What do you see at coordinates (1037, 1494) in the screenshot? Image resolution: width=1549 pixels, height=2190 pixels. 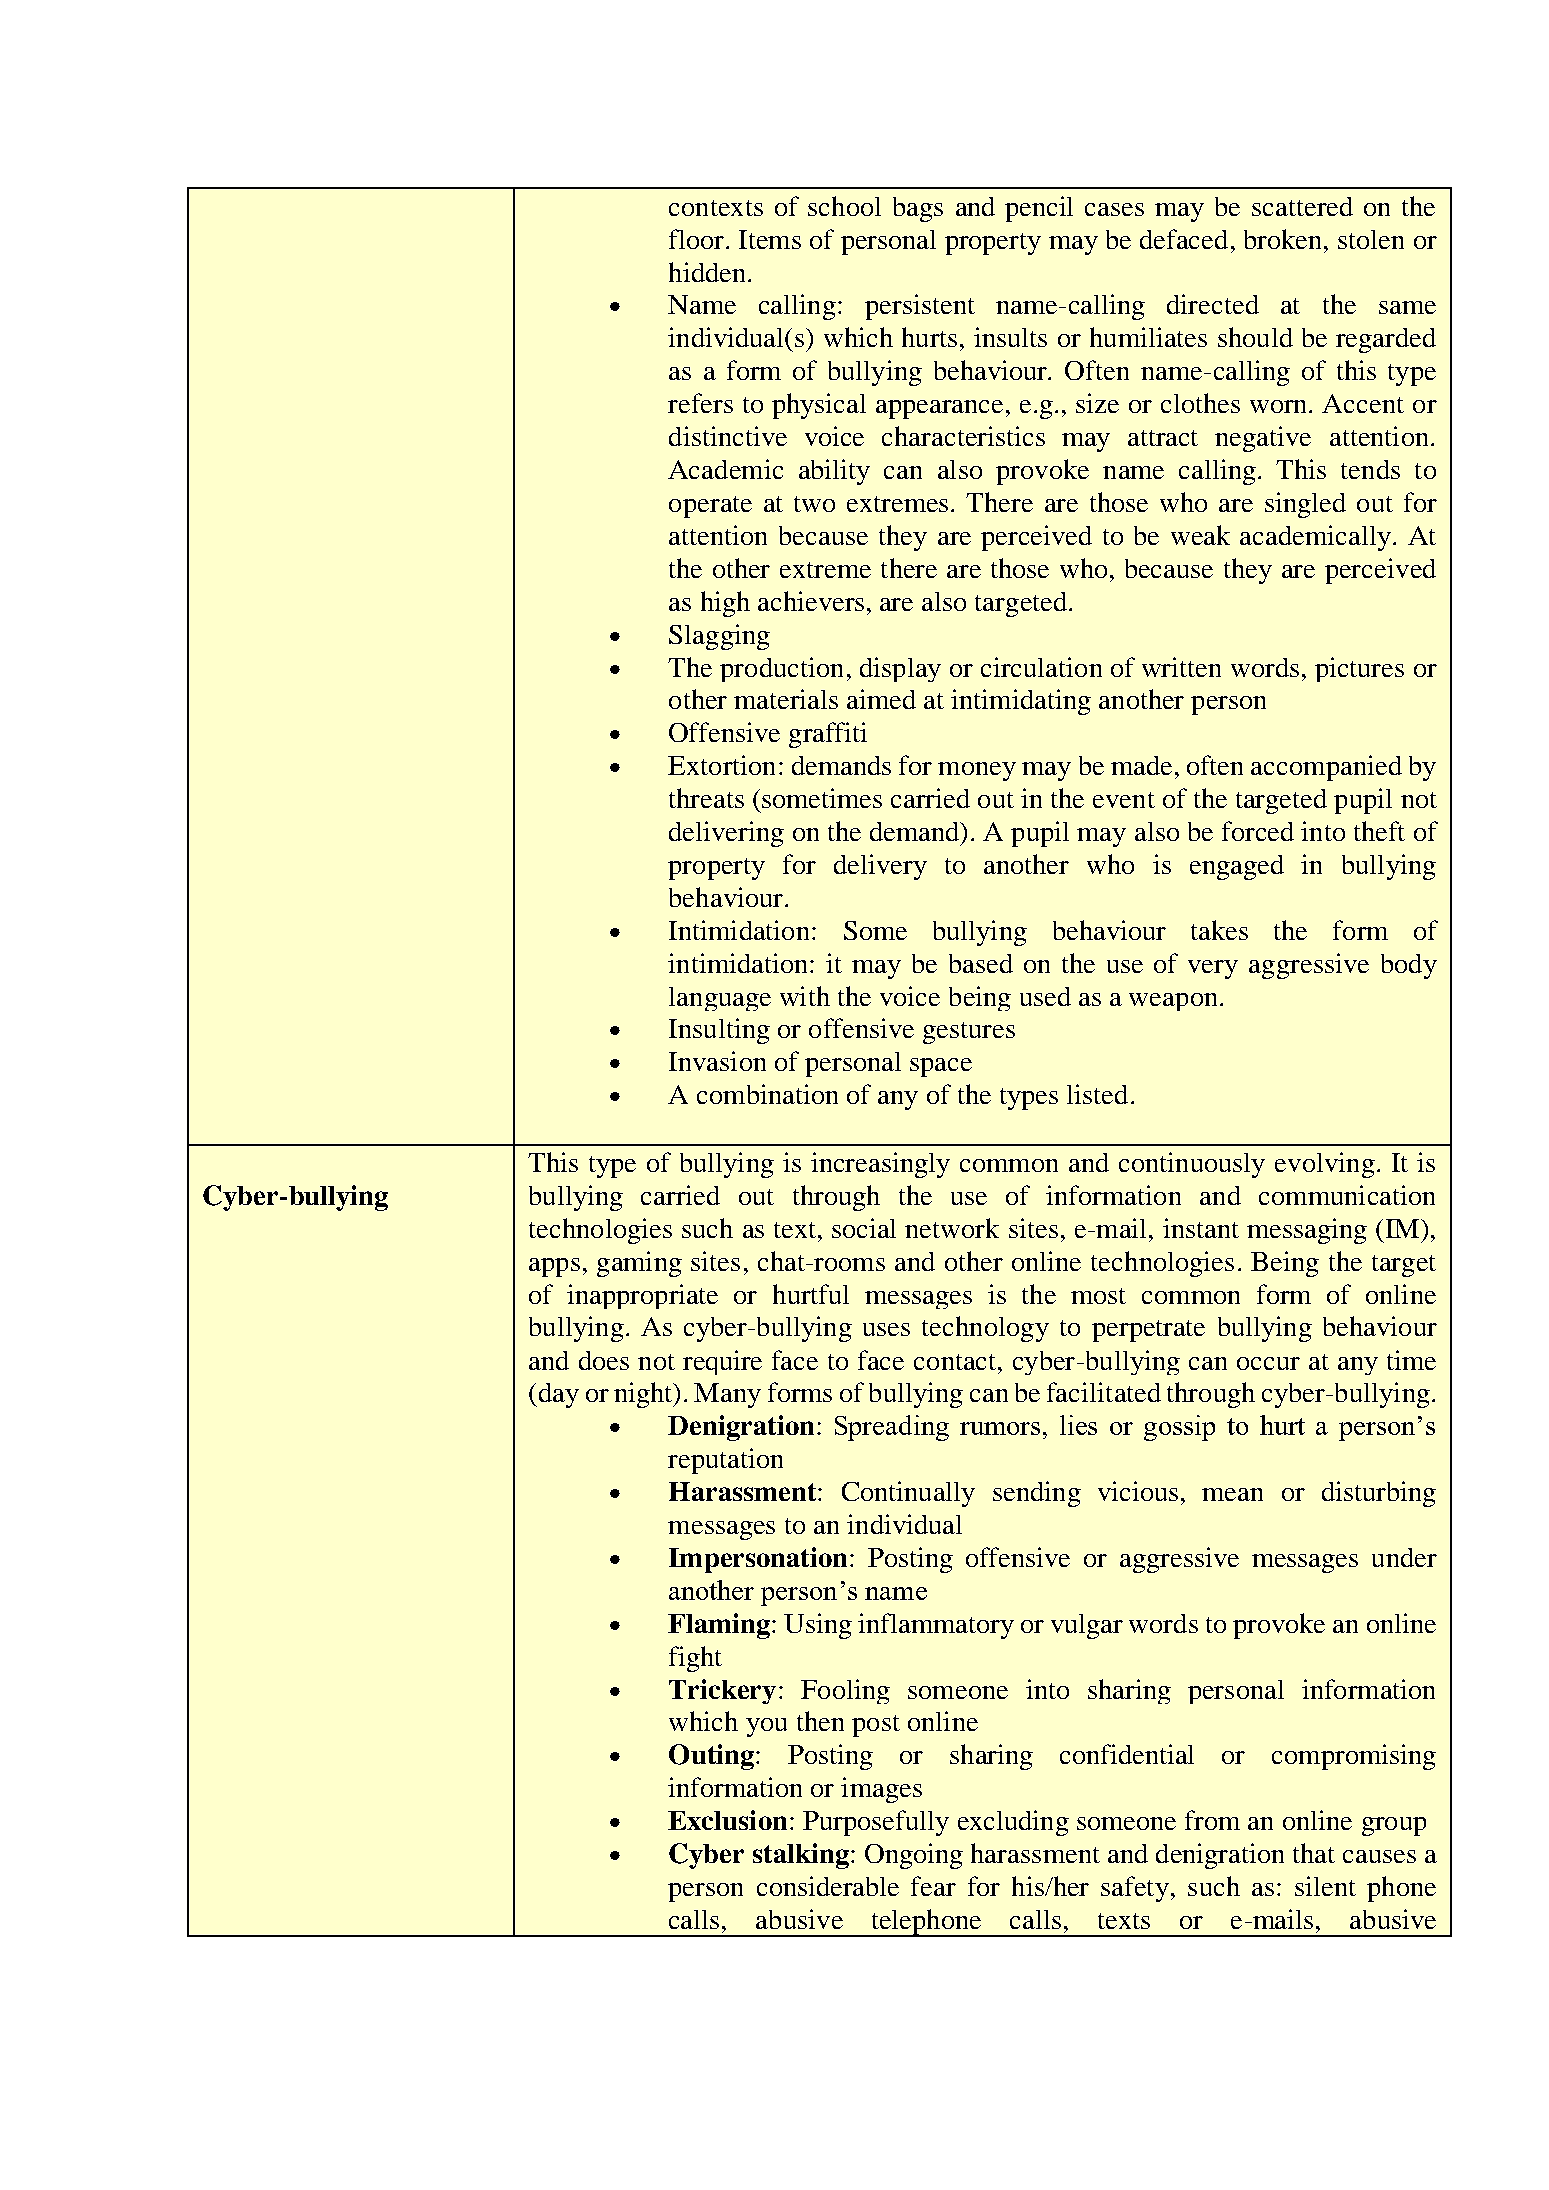 I see `sending` at bounding box center [1037, 1494].
